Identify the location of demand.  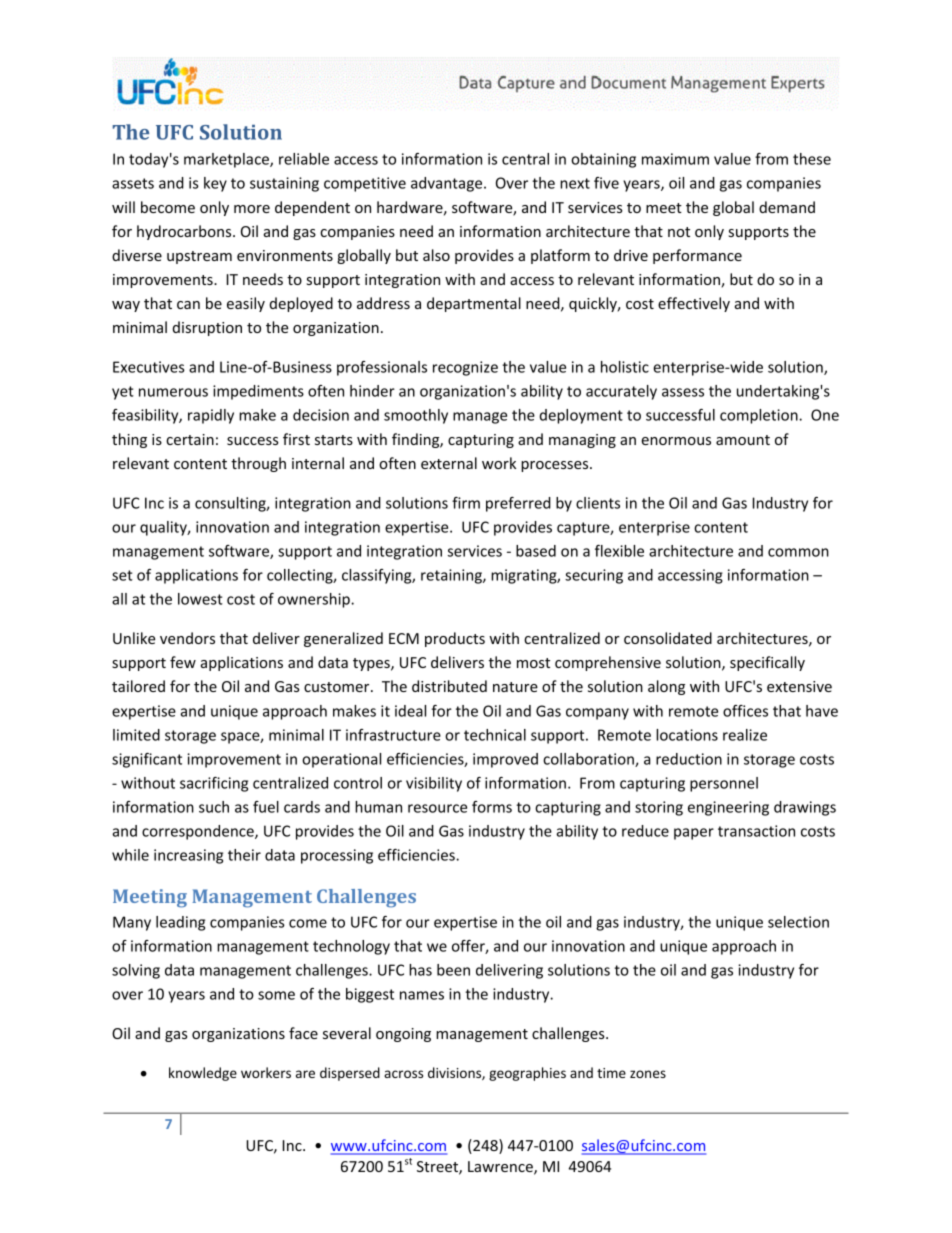
(787, 207).
